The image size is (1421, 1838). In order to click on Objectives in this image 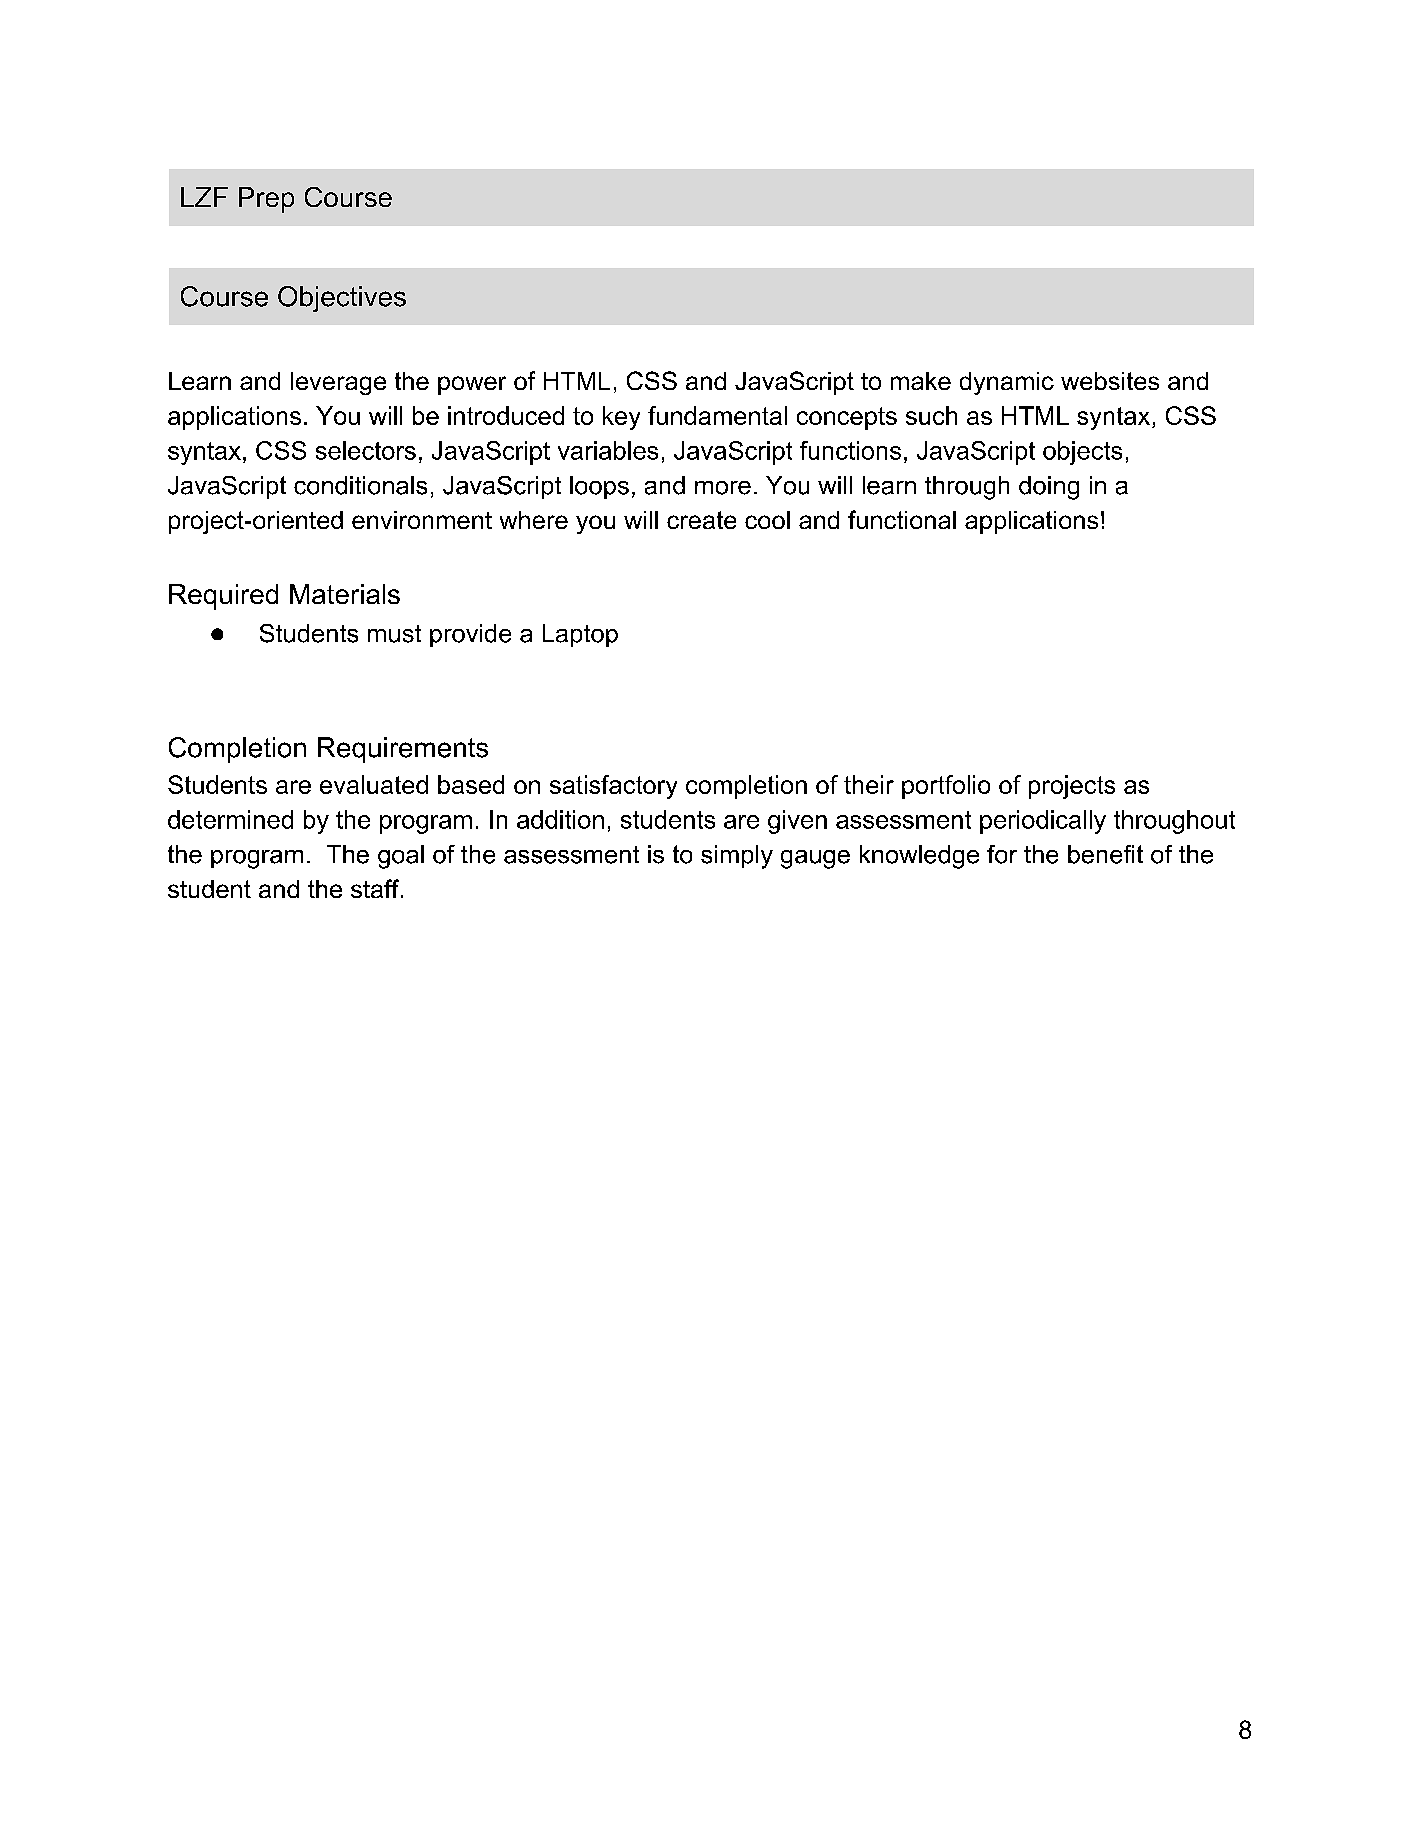, I will do `click(342, 299)`.
